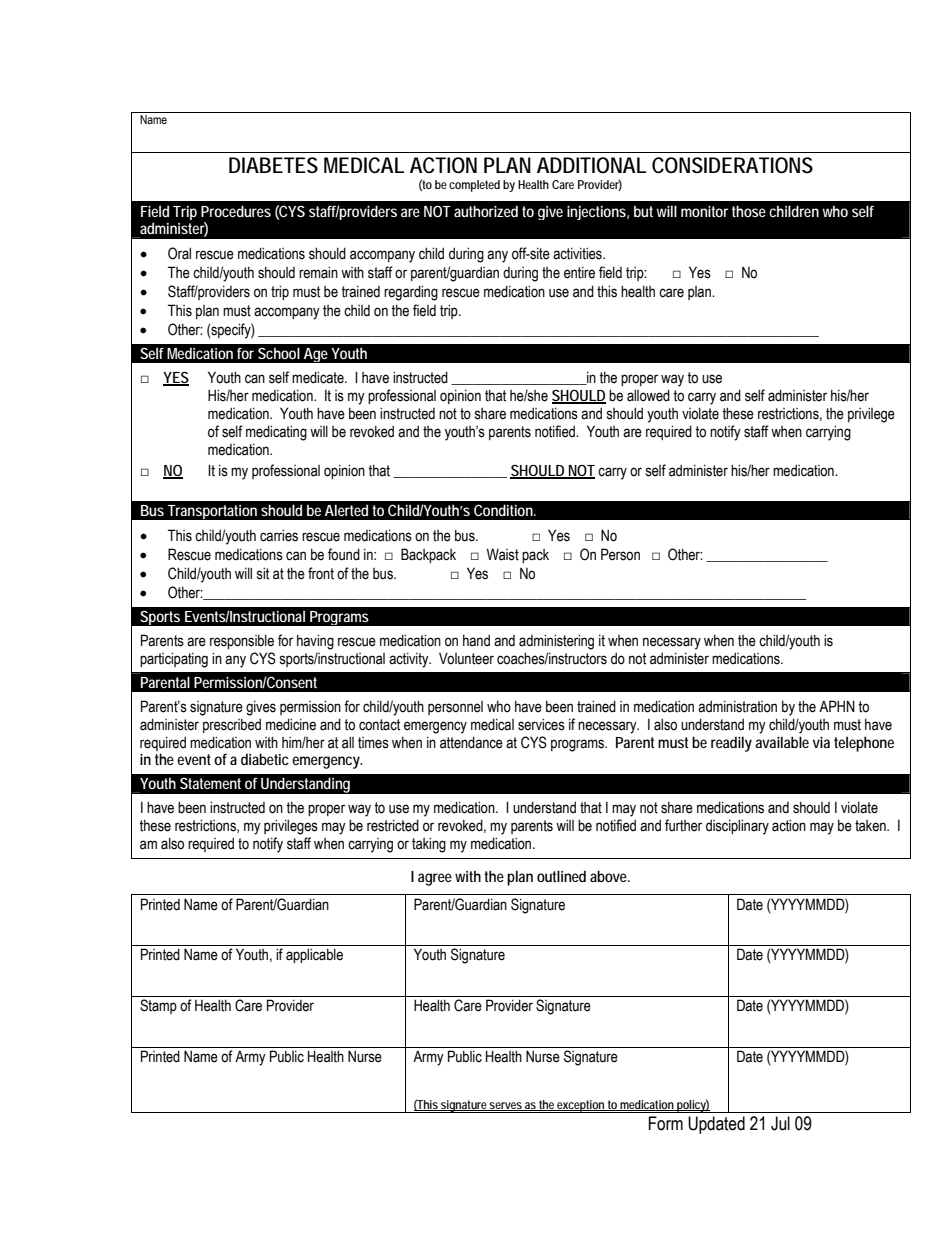 This screenshot has width=952, height=1233. What do you see at coordinates (737, 827) in the screenshot?
I see `disciplinary` at bounding box center [737, 827].
